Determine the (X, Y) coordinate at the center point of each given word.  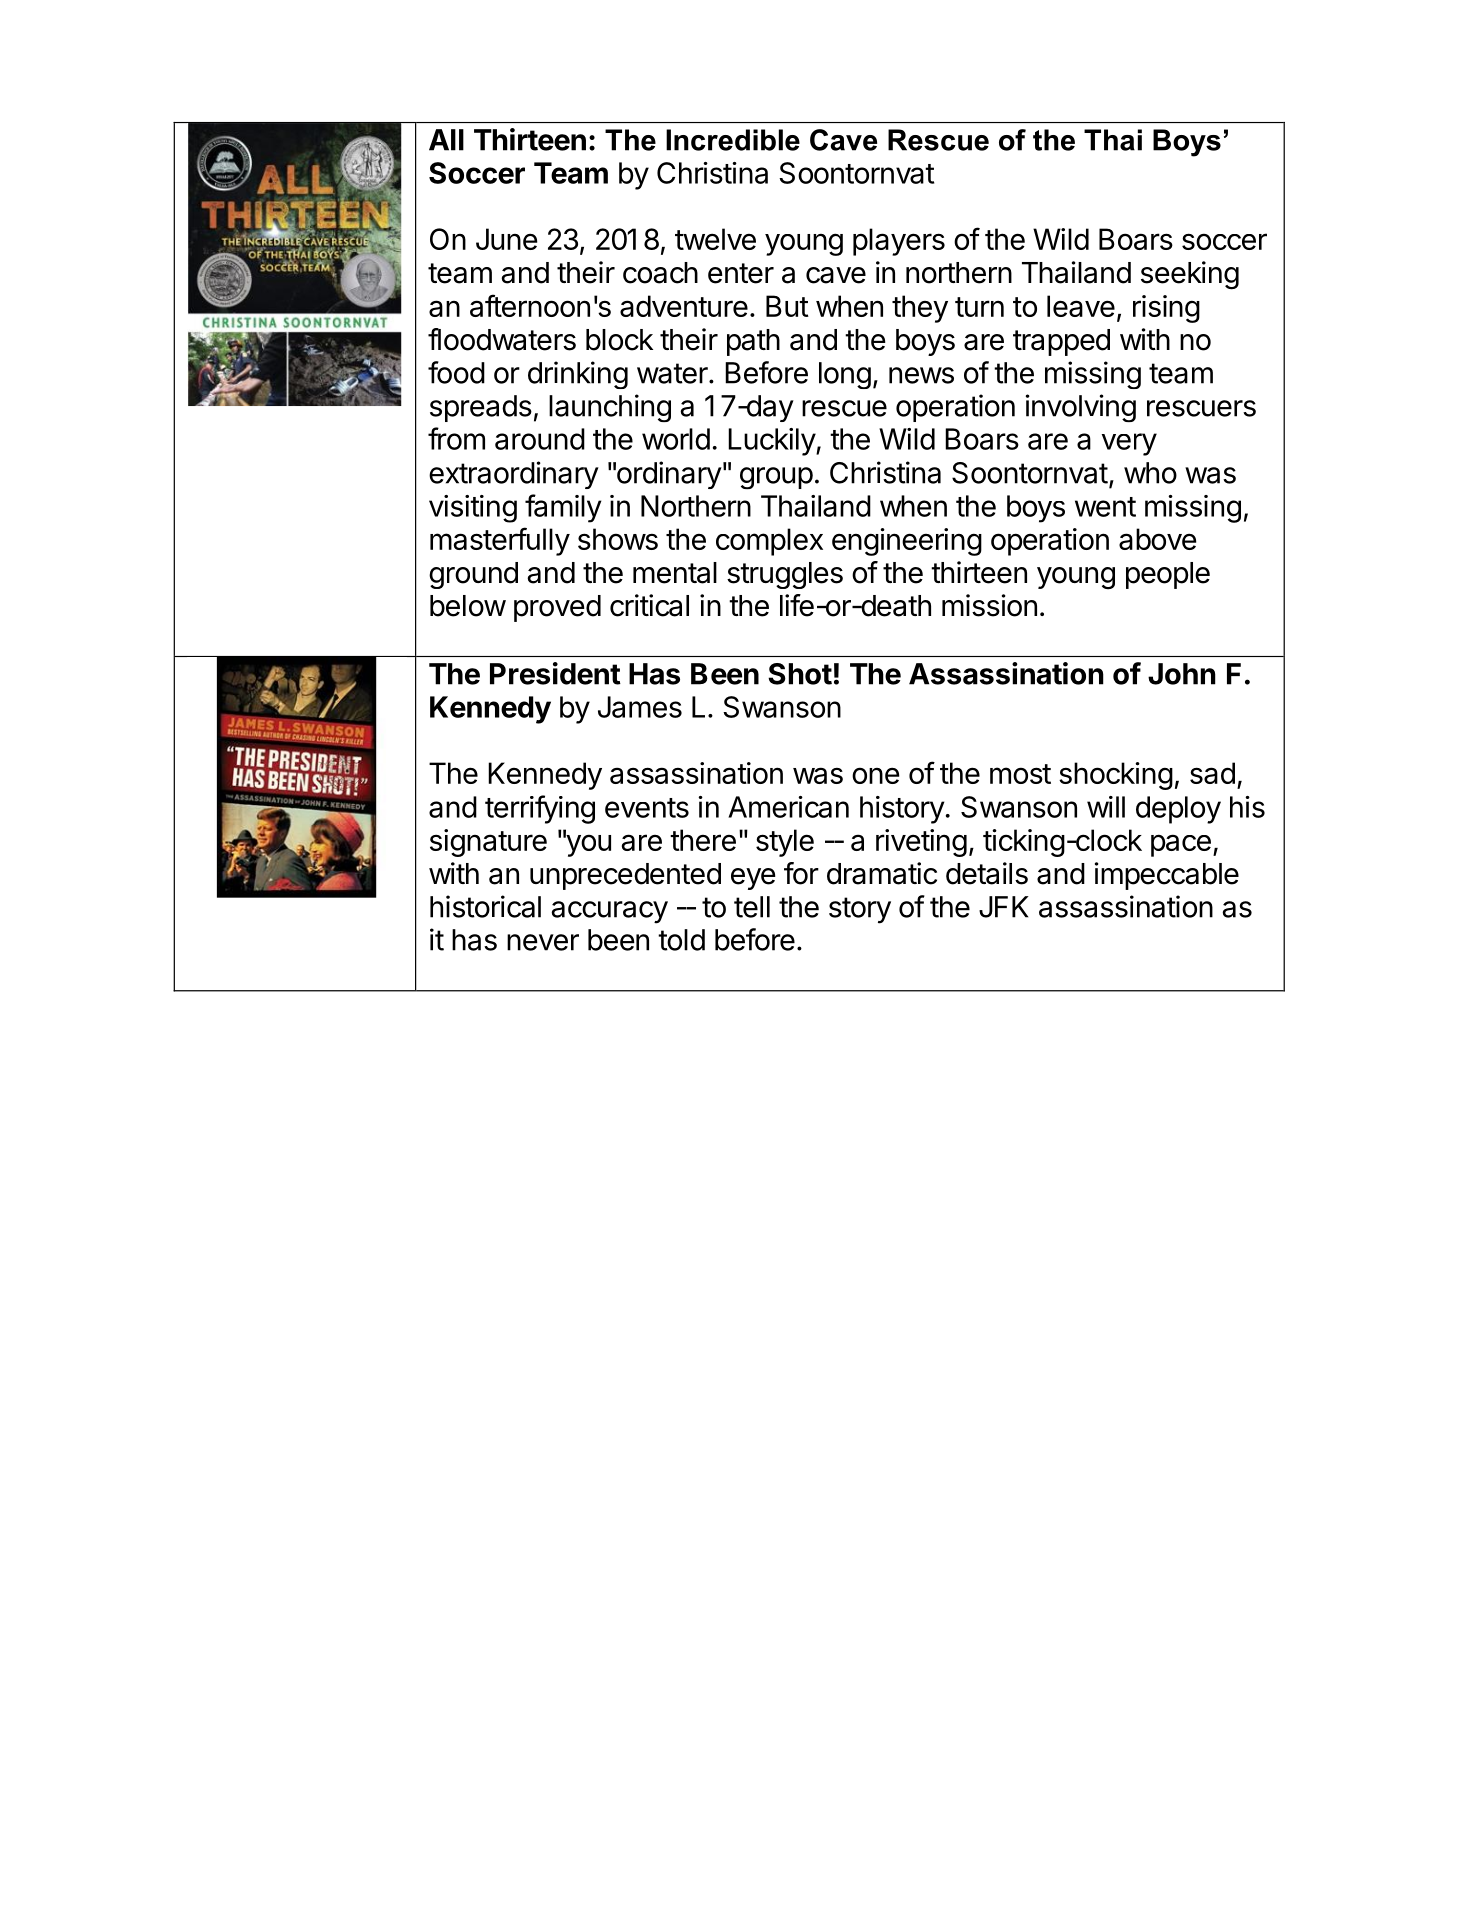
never (543, 942)
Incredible (733, 140)
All (446, 140)
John (1182, 674)
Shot (800, 674)
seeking (1190, 275)
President (555, 673)
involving (1081, 408)
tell (752, 907)
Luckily (772, 442)
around (540, 439)
